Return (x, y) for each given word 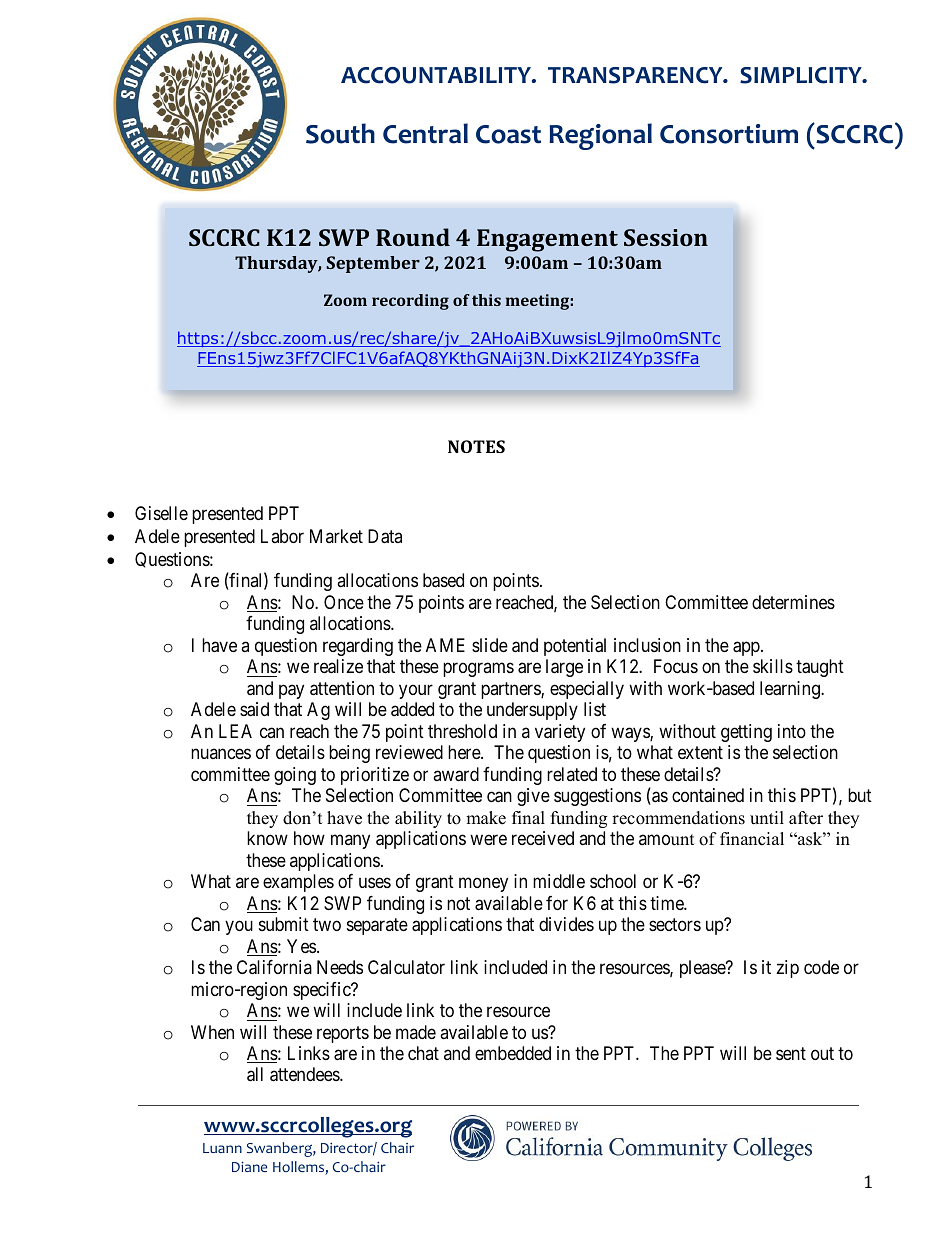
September (373, 264)
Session (666, 237)
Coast (508, 134)
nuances (221, 754)
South (340, 133)
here (465, 752)
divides (566, 924)
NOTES (476, 446)
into (792, 731)
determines (793, 602)
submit (284, 924)
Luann (222, 1148)
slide (490, 645)
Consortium (729, 134)
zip (787, 969)
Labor (282, 536)
